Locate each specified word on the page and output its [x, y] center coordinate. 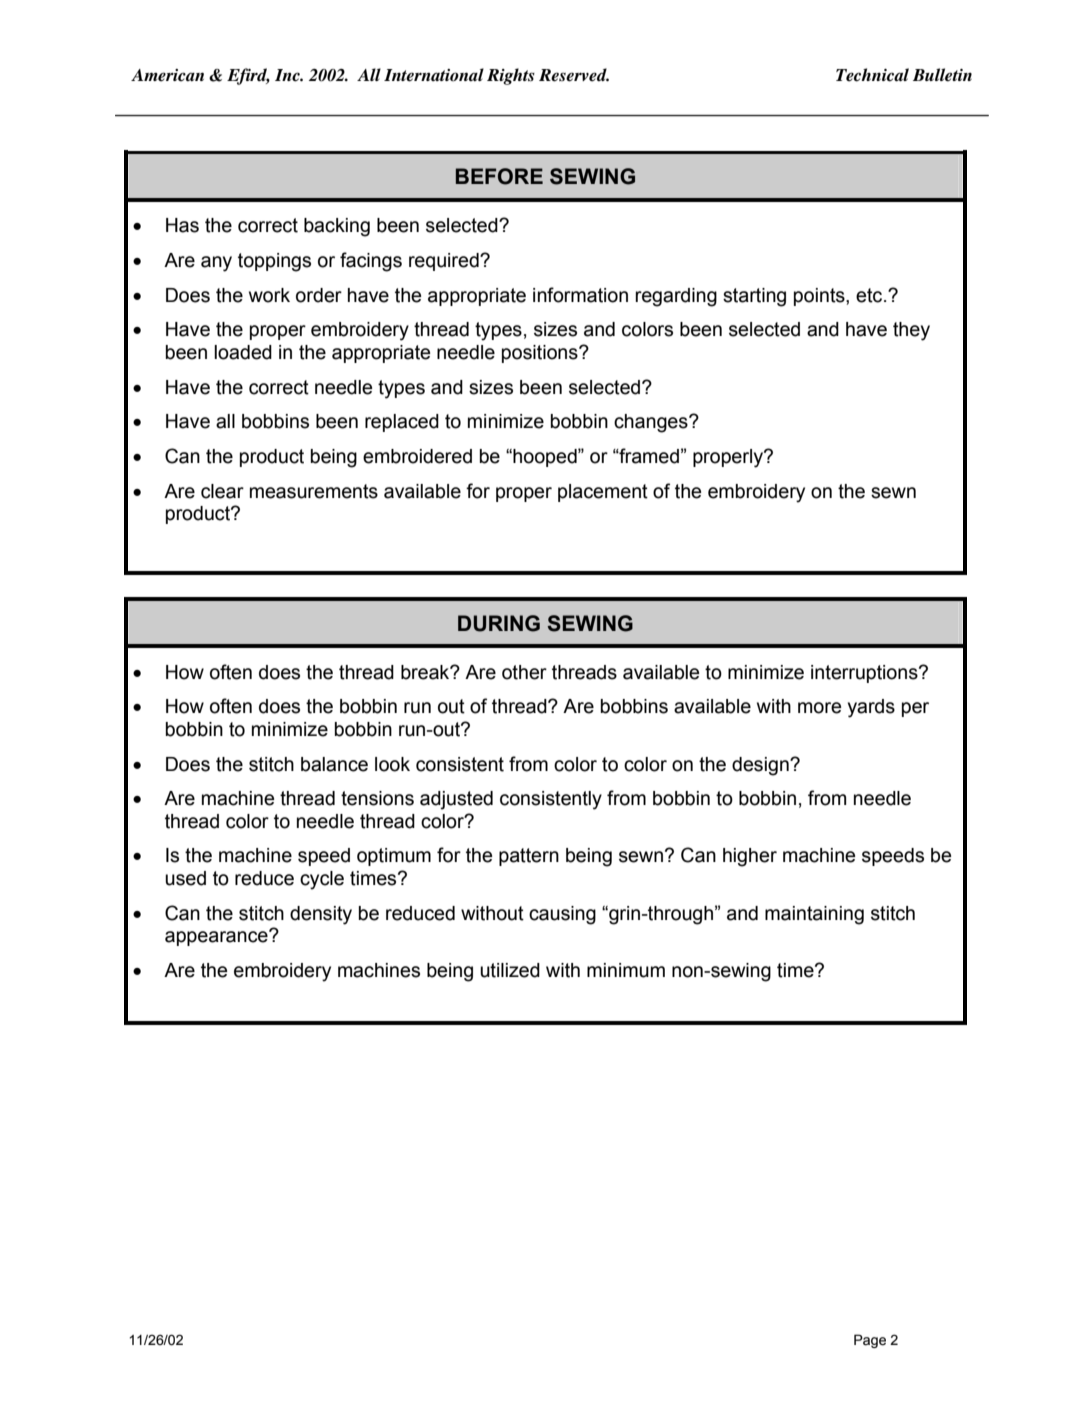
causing [562, 915]
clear [222, 491]
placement [603, 493]
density [321, 915]
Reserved [574, 75]
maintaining [814, 915]
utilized [510, 970]
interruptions [865, 674]
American [167, 75]
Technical [872, 75]
